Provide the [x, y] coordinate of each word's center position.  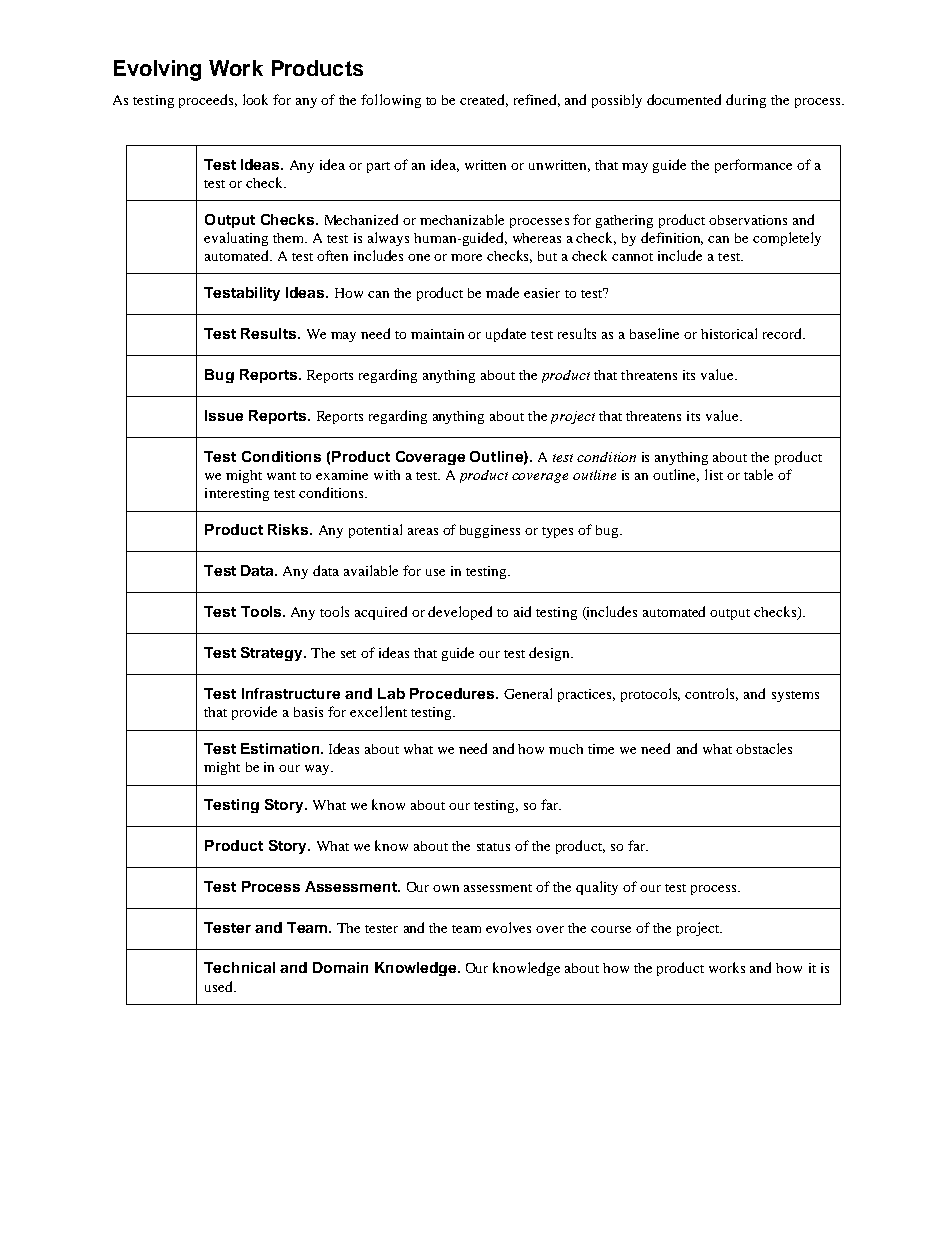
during [746, 101]
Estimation [280, 748]
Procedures [453, 693]
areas [423, 531]
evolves [508, 927]
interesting [237, 494]
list [714, 474]
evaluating [236, 239]
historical [729, 333]
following [391, 101]
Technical [239, 967]
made [502, 292]
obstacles [764, 748]
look [255, 99]
